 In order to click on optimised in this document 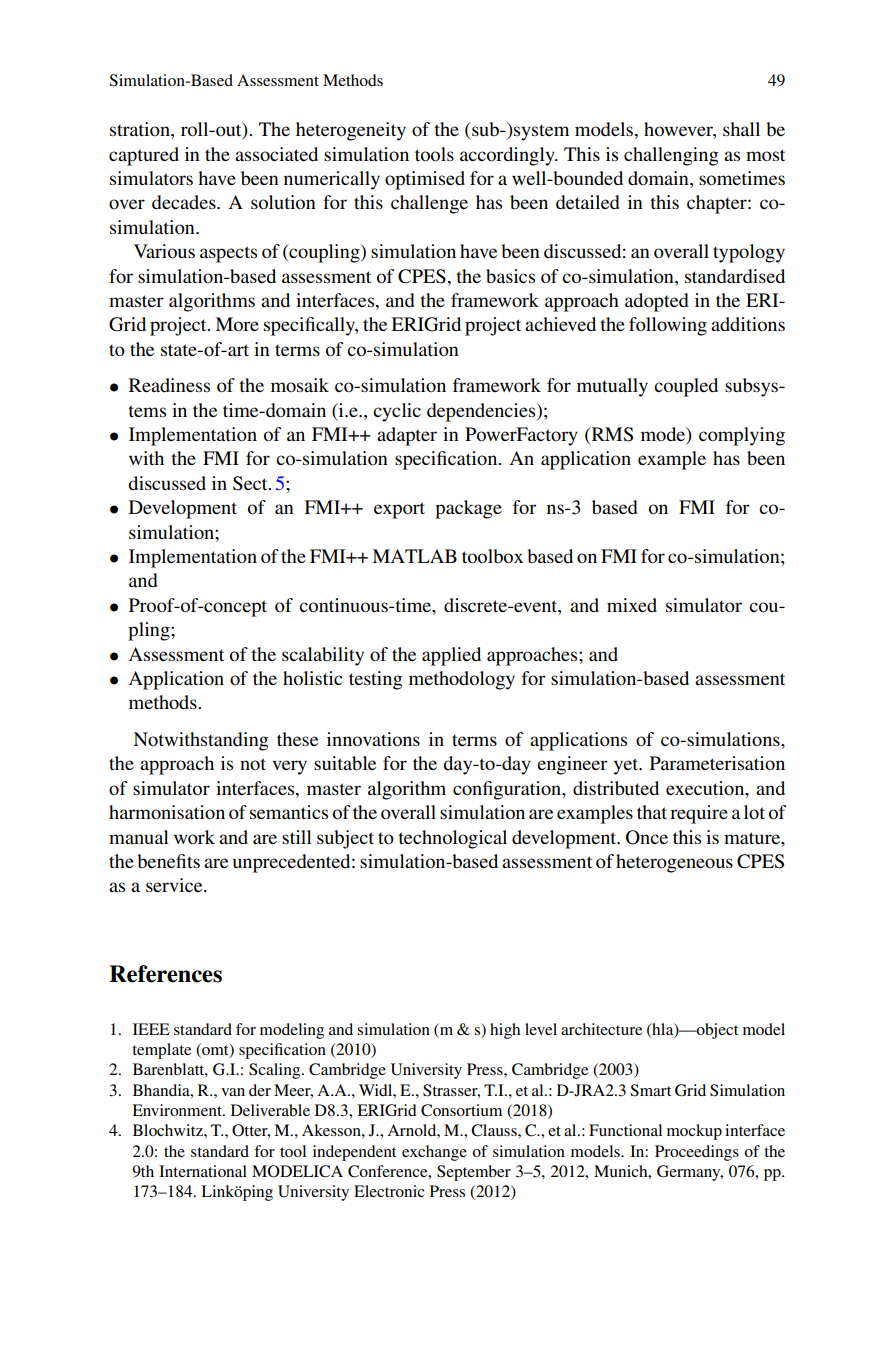, I will do `click(425, 180)`.
